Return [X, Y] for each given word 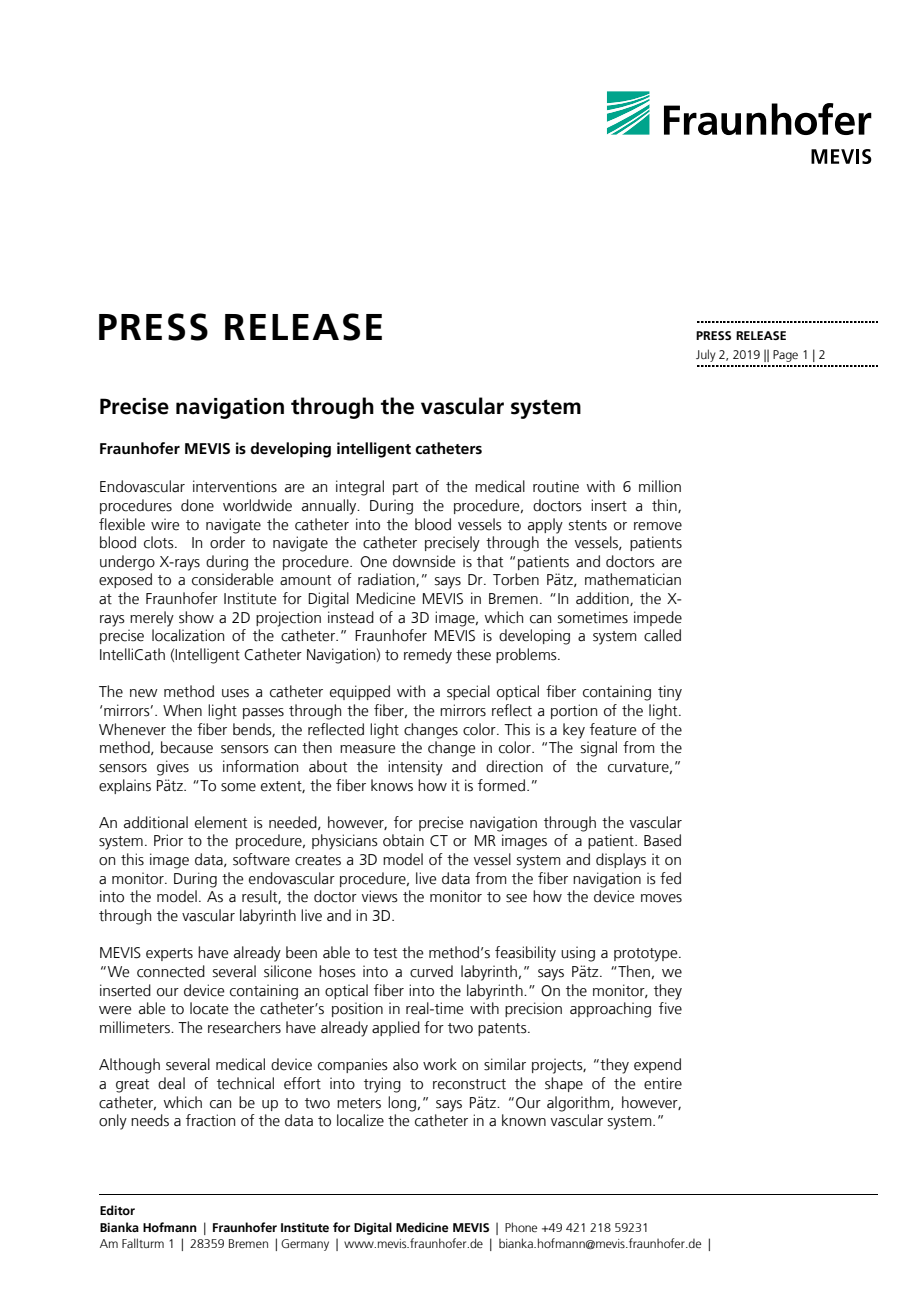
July [706, 355]
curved [431, 971]
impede [658, 618]
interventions [235, 486]
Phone [521, 1227]
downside [424, 561]
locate [209, 1008]
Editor [117, 1210]
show [196, 617]
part [405, 488]
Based [662, 840]
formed [501, 785]
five [670, 1008]
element [221, 822]
